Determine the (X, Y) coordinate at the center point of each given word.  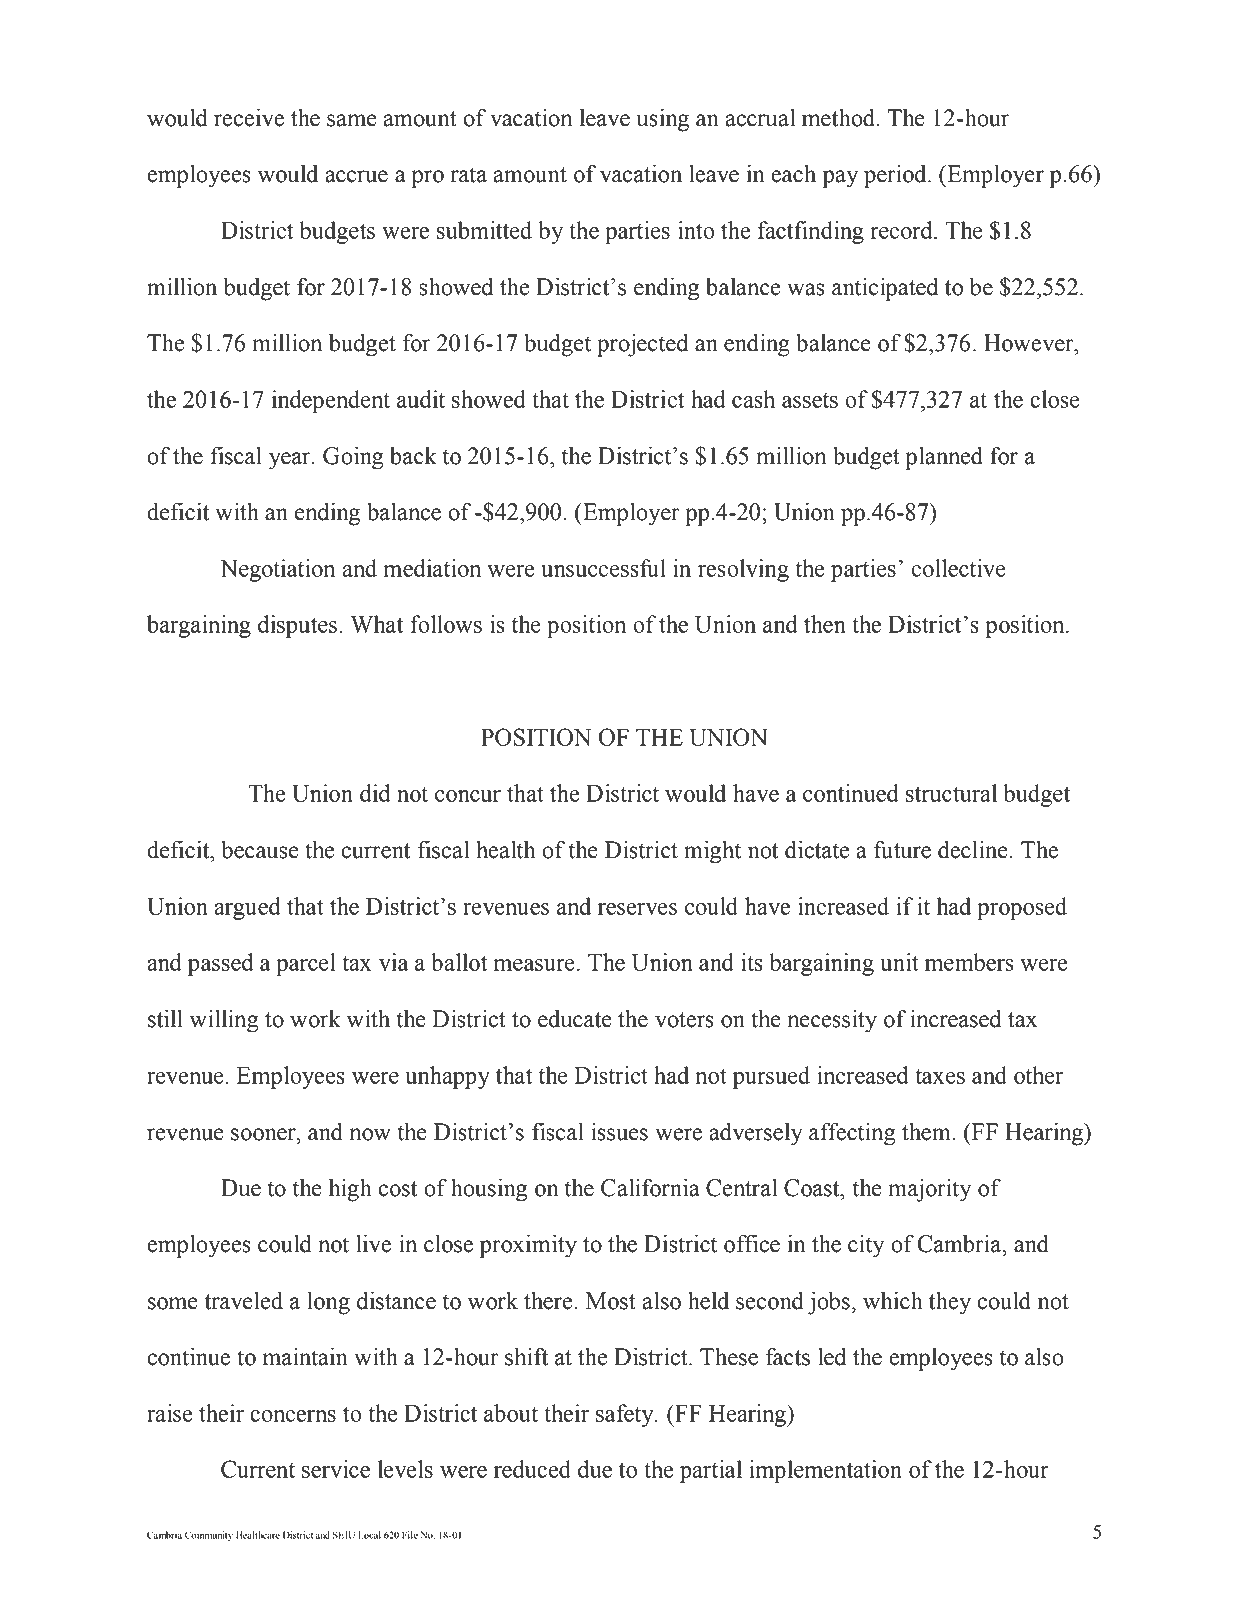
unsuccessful (603, 568)
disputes (297, 626)
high (350, 1190)
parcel (306, 964)
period (896, 176)
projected (642, 345)
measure (534, 965)
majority (929, 1190)
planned (944, 458)
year (291, 461)
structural (951, 793)
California (650, 1187)
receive (249, 117)
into (696, 230)
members (969, 962)
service (336, 1469)
